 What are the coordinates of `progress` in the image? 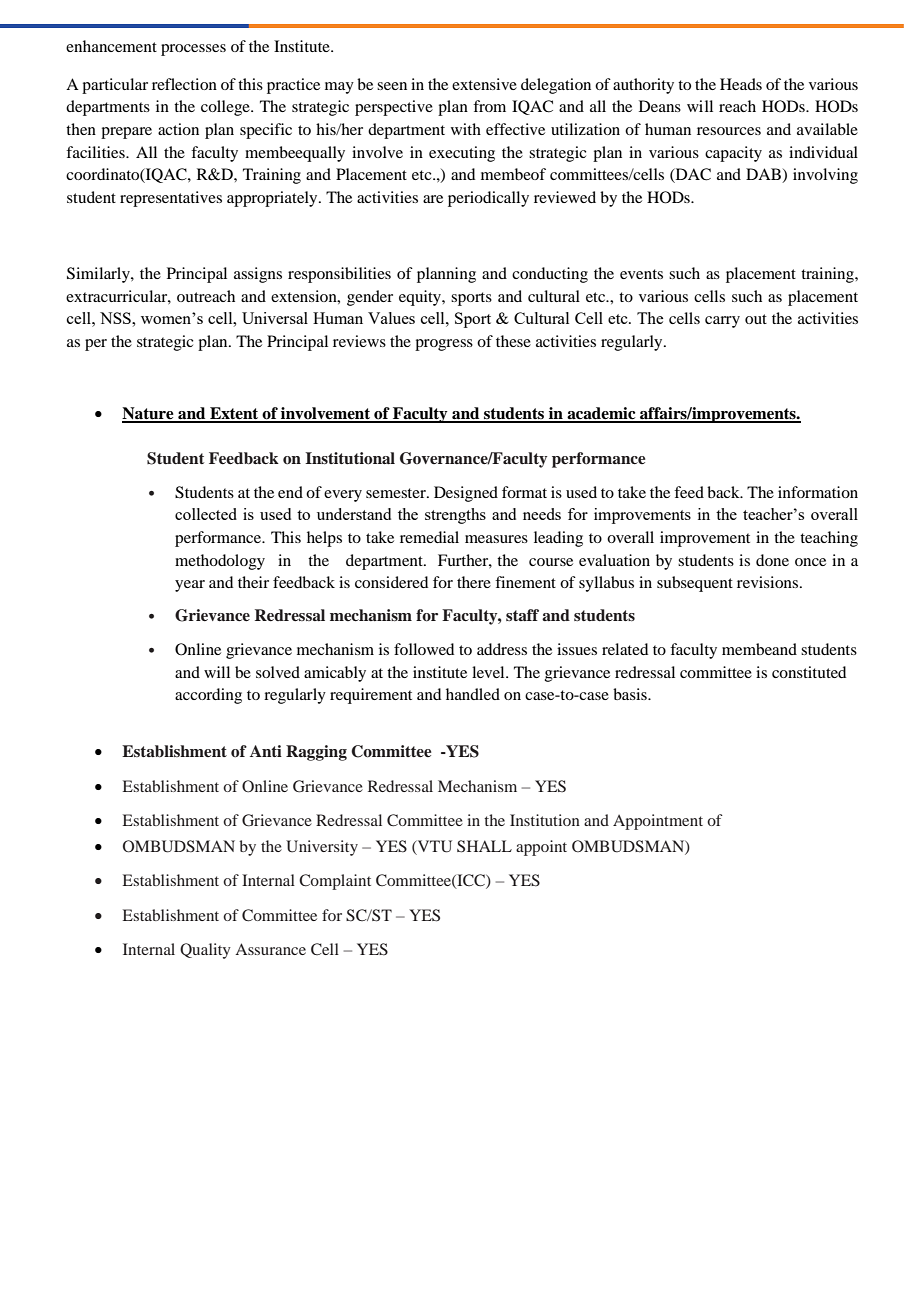 It's located at (444, 345).
